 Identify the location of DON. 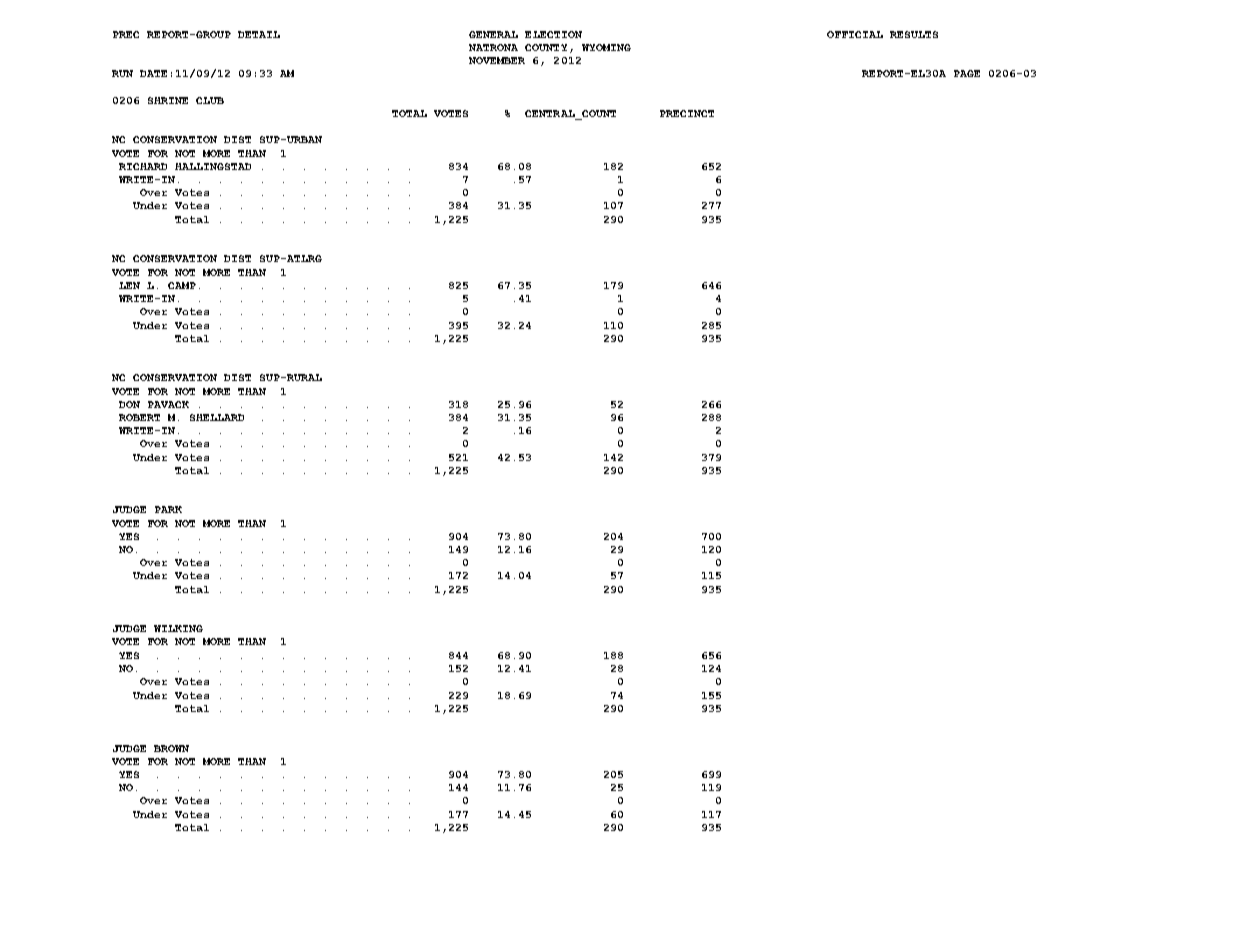
(129, 404).
